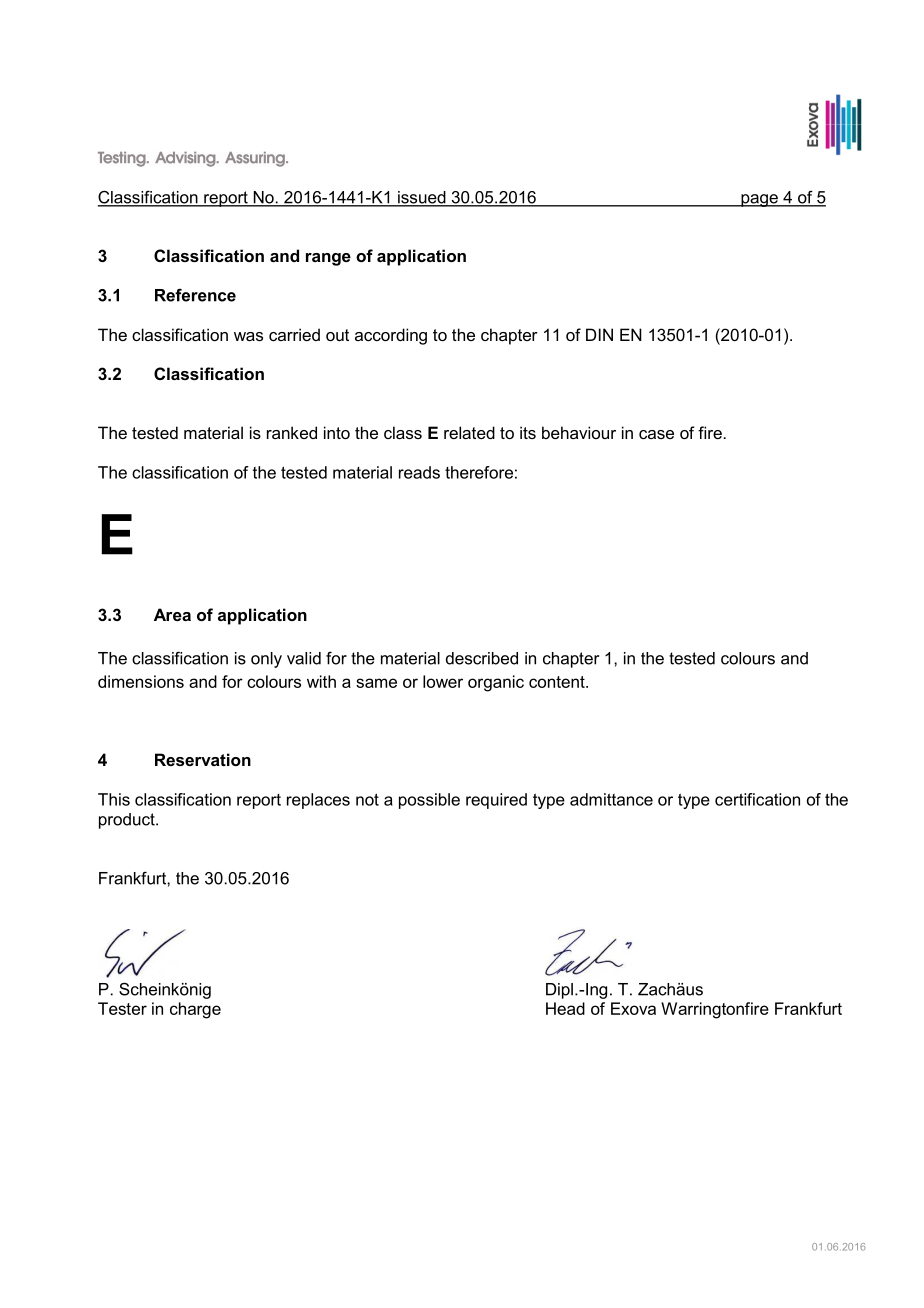 The width and height of the page is (924, 1308). What do you see at coordinates (611, 799) in the page?
I see `admittance` at bounding box center [611, 799].
